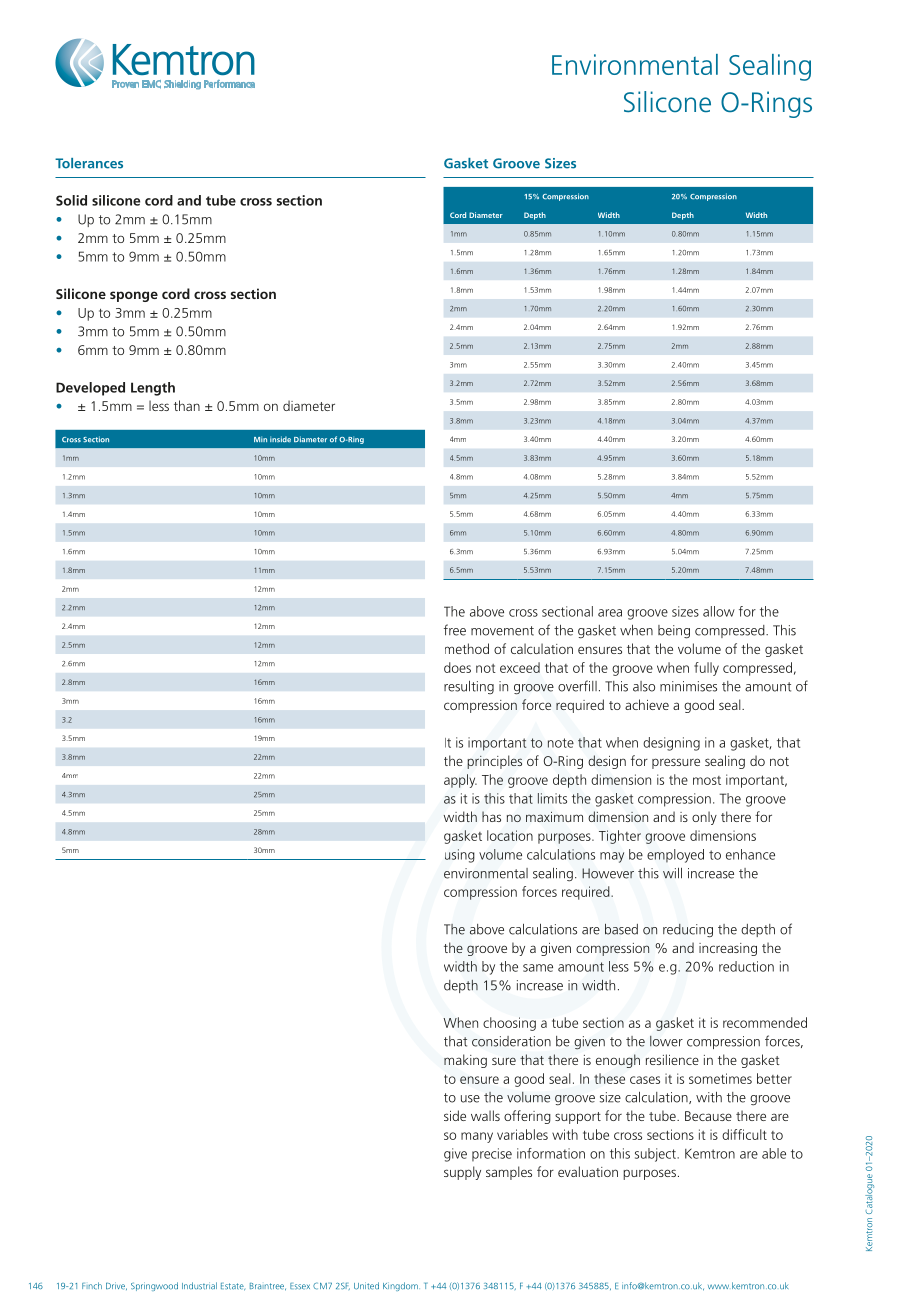  I want to click on Performance, so click(229, 84).
